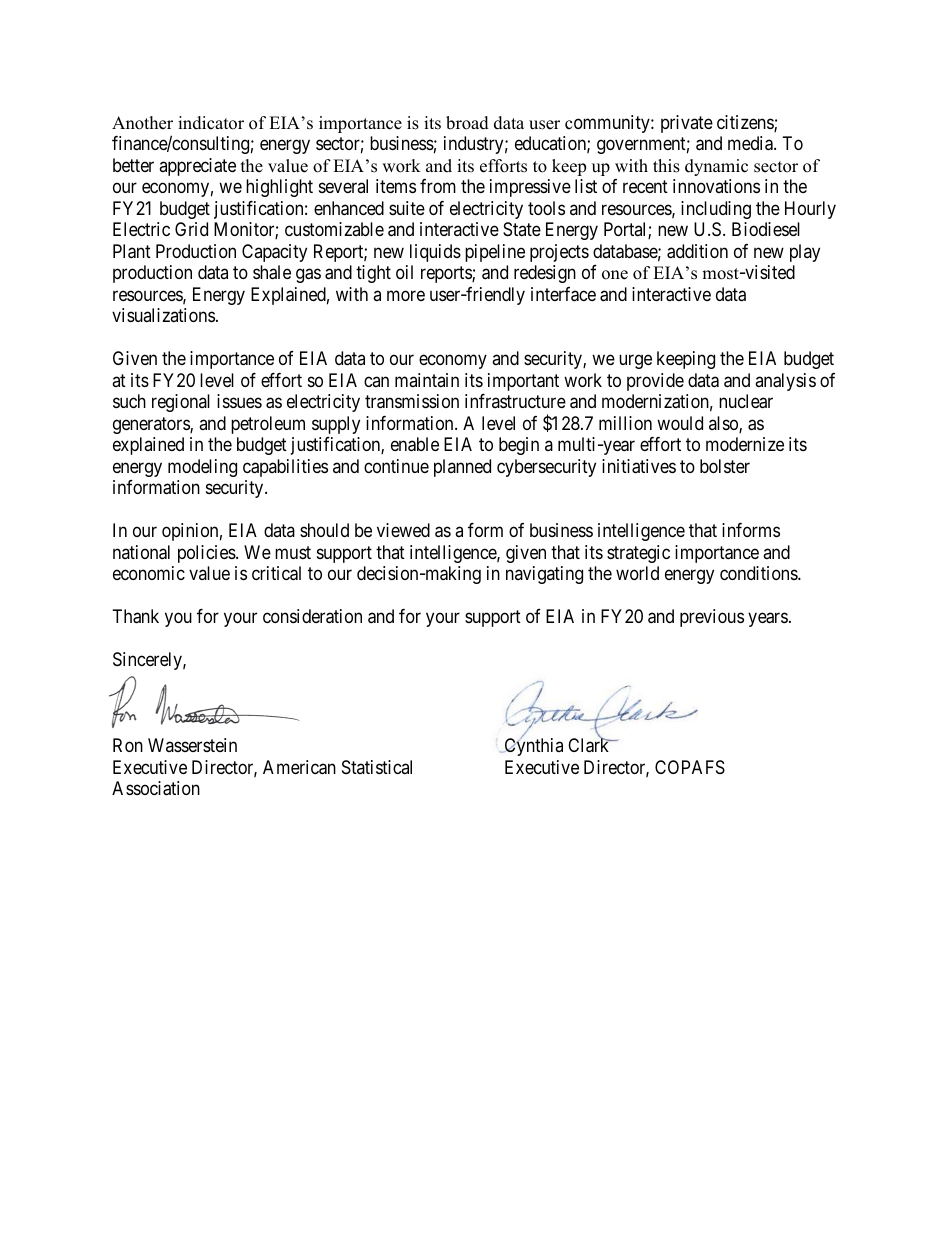 Image resolution: width=952 pixels, height=1233 pixels. Describe the element at coordinates (202, 468) in the image. I see `modeling` at that location.
